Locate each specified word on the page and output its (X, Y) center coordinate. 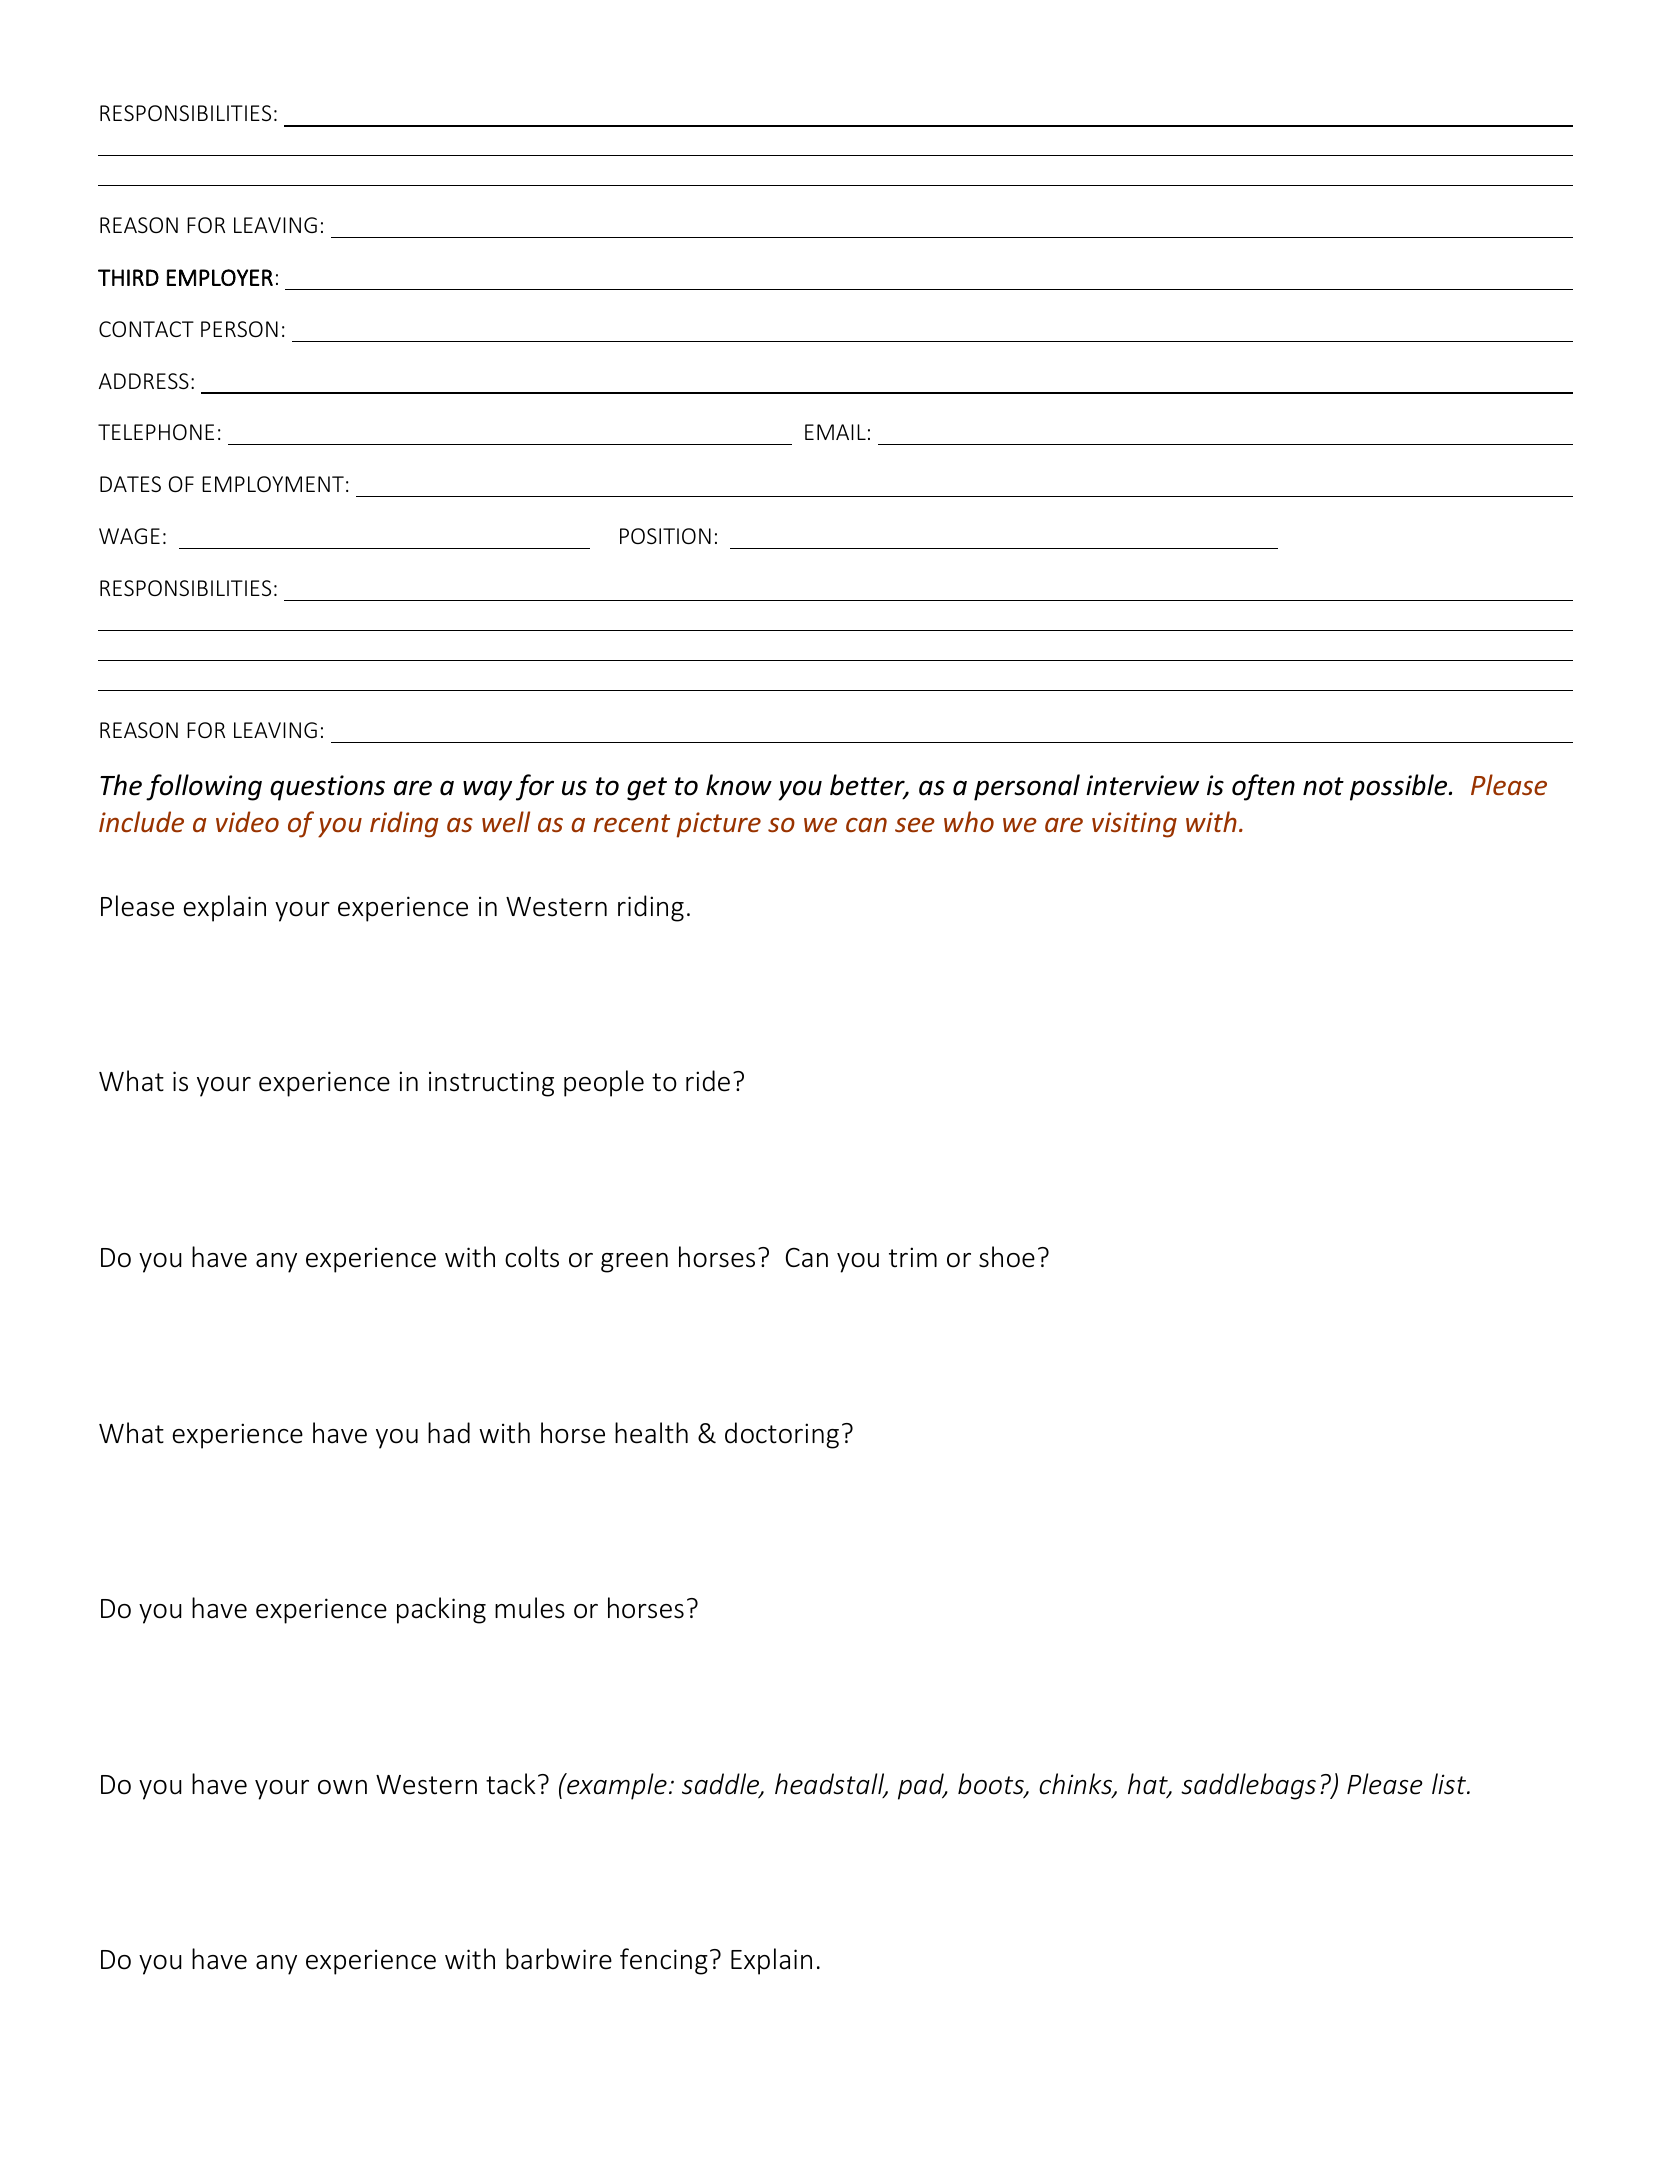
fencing (664, 1961)
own (342, 1787)
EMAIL (835, 432)
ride (708, 1081)
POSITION (665, 536)
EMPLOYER (220, 277)
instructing (491, 1084)
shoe (1007, 1257)
